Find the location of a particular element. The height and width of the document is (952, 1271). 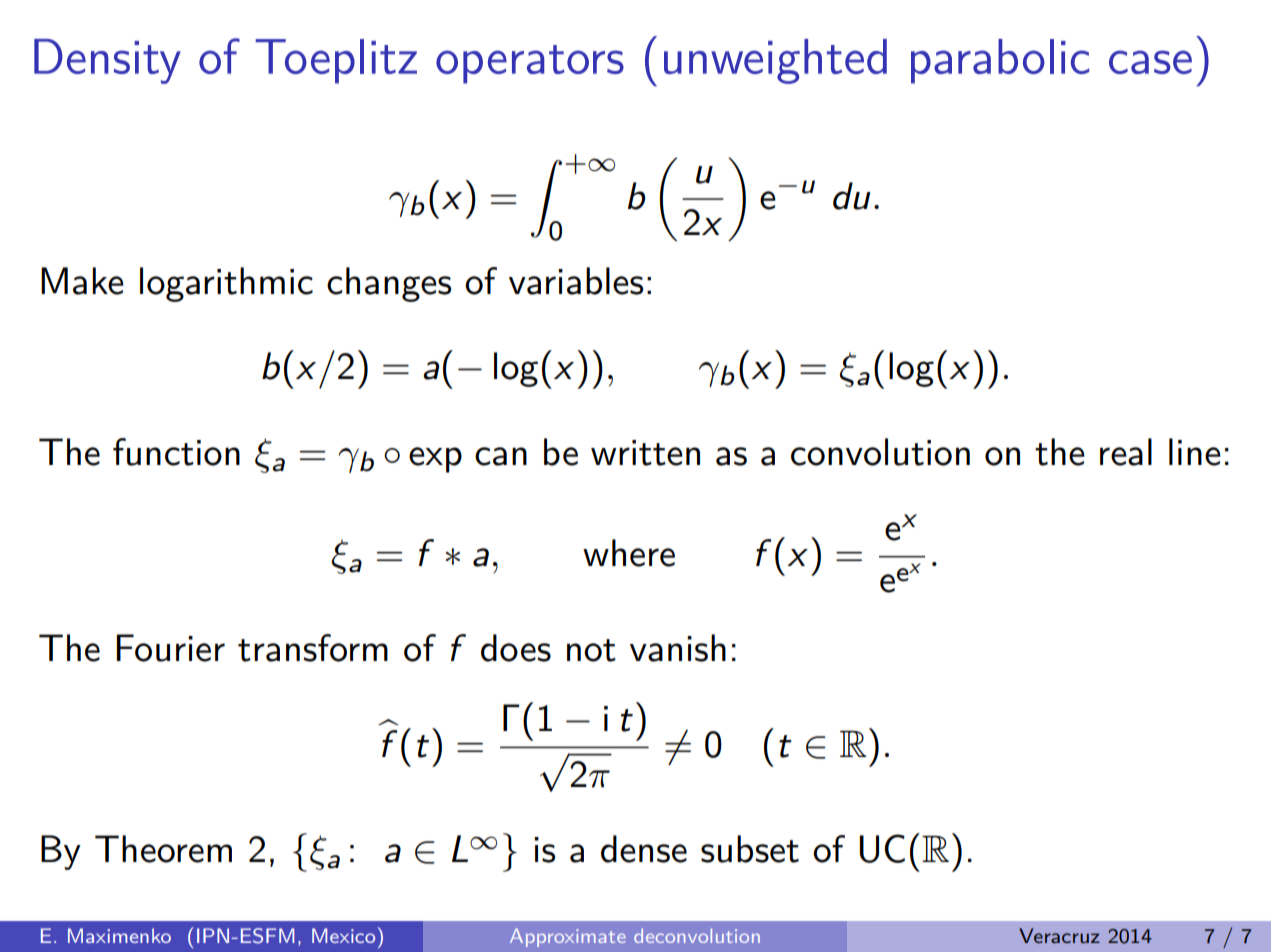

Approximate is located at coordinates (568, 937).
